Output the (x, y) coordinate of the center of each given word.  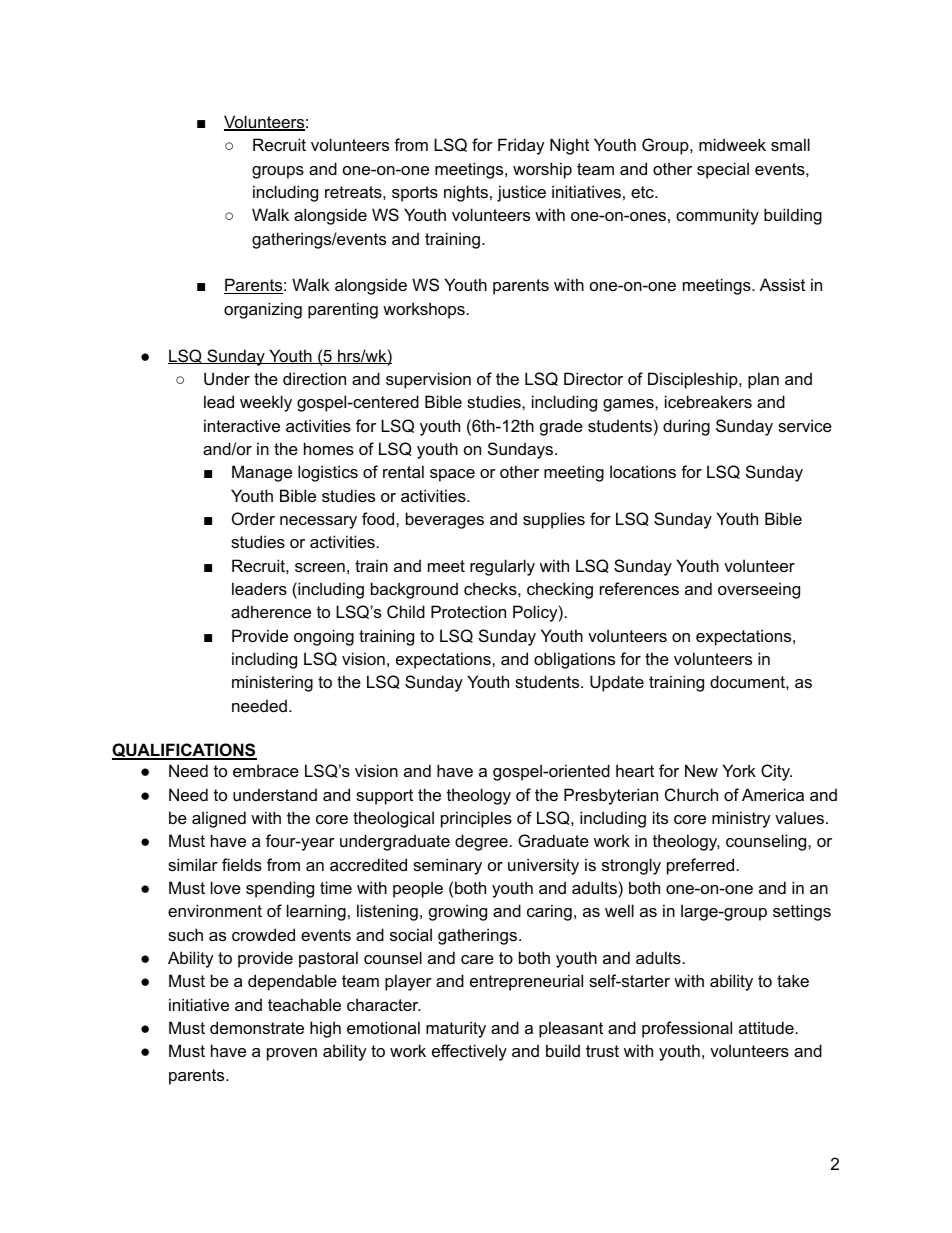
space (452, 475)
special (723, 170)
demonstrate (257, 1027)
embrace (266, 770)
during (686, 427)
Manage (262, 473)
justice (521, 193)
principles (476, 819)
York (739, 770)
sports (415, 194)
